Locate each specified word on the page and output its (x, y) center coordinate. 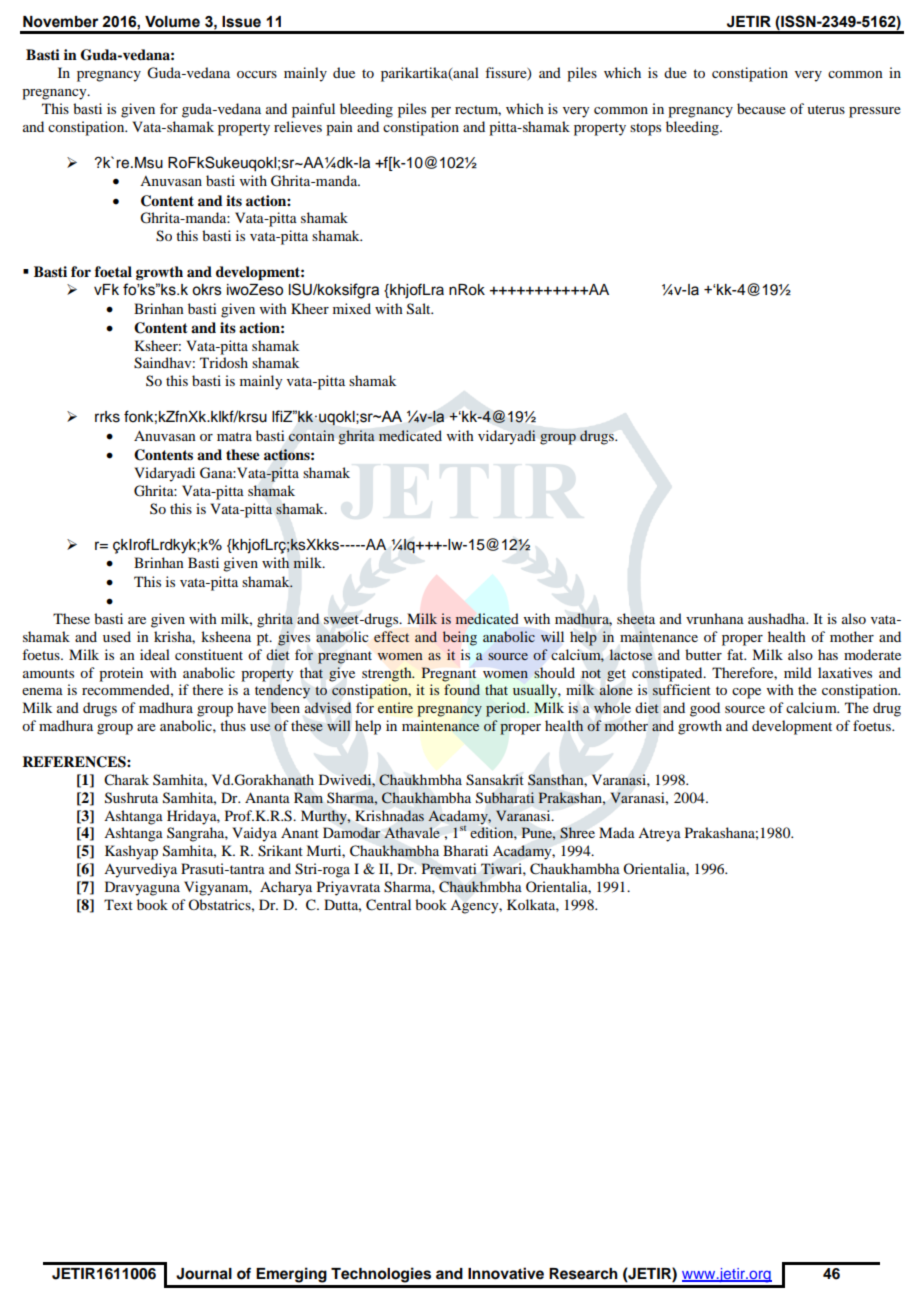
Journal (204, 1274)
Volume (172, 22)
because (761, 108)
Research (583, 1274)
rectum (478, 110)
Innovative (506, 1273)
